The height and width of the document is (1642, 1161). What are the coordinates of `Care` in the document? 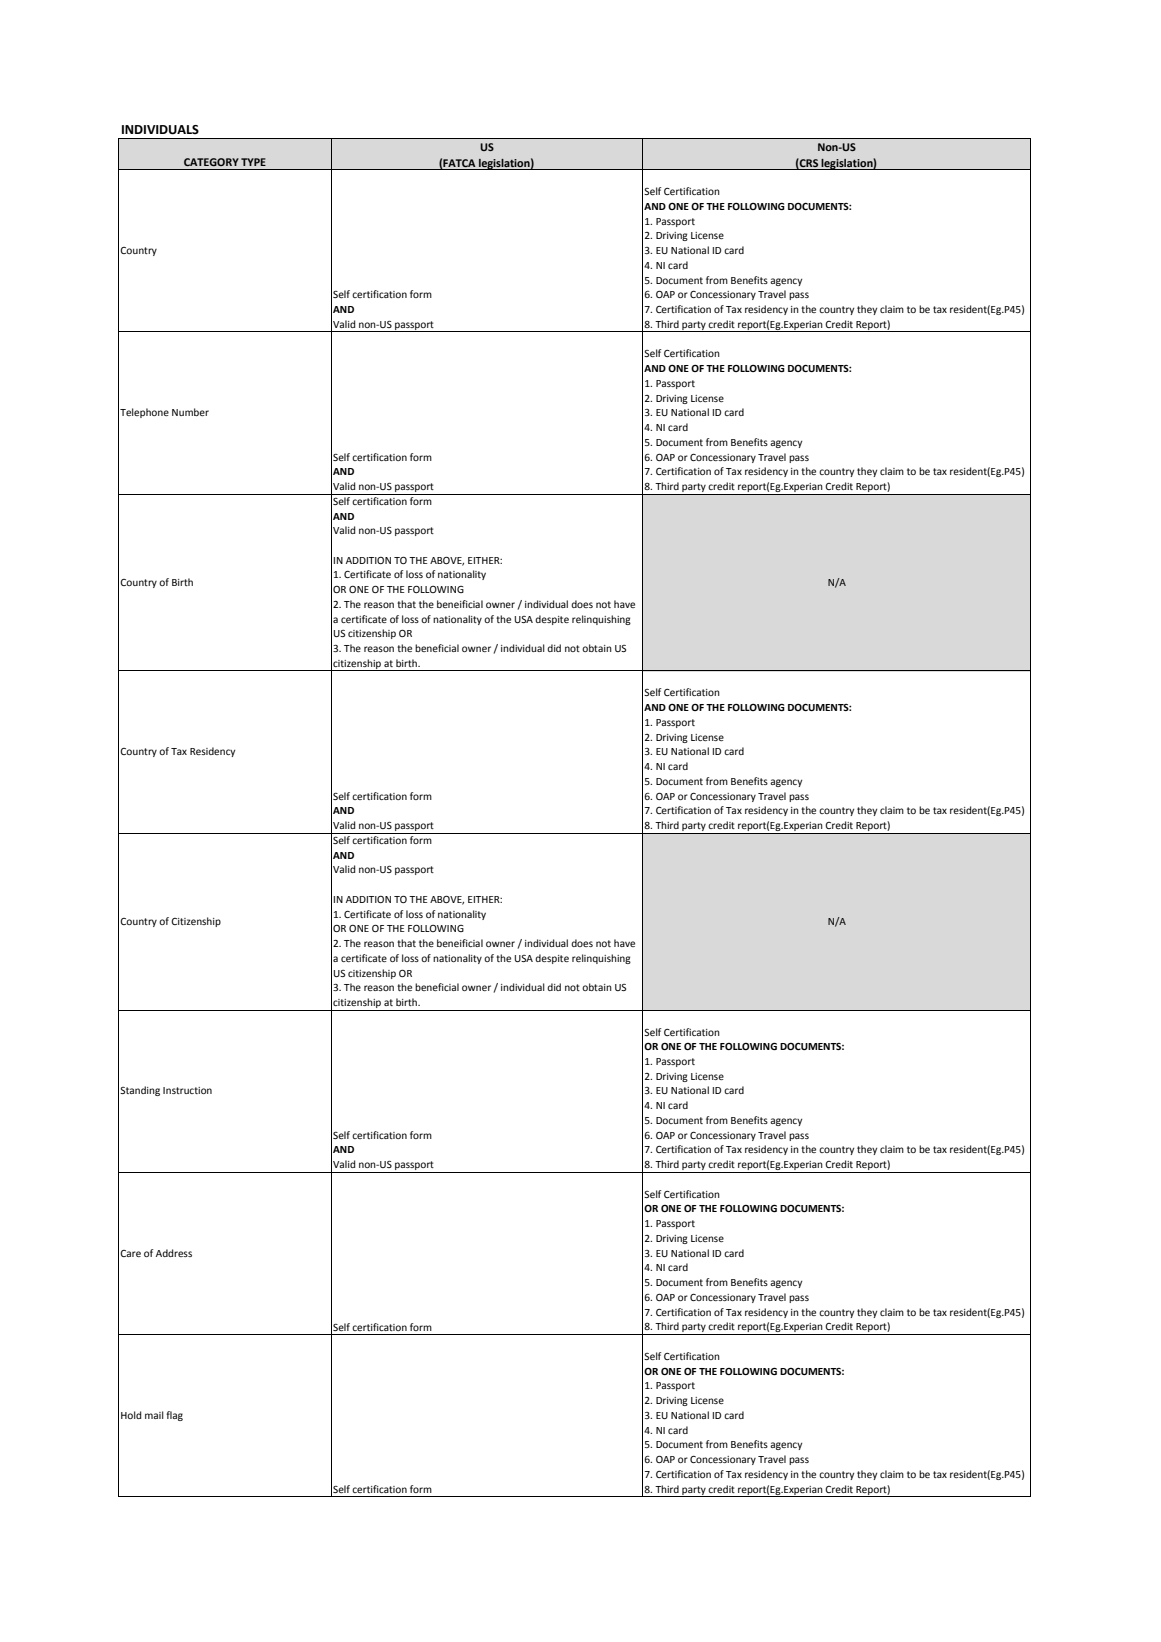 It's located at (130, 1253).
